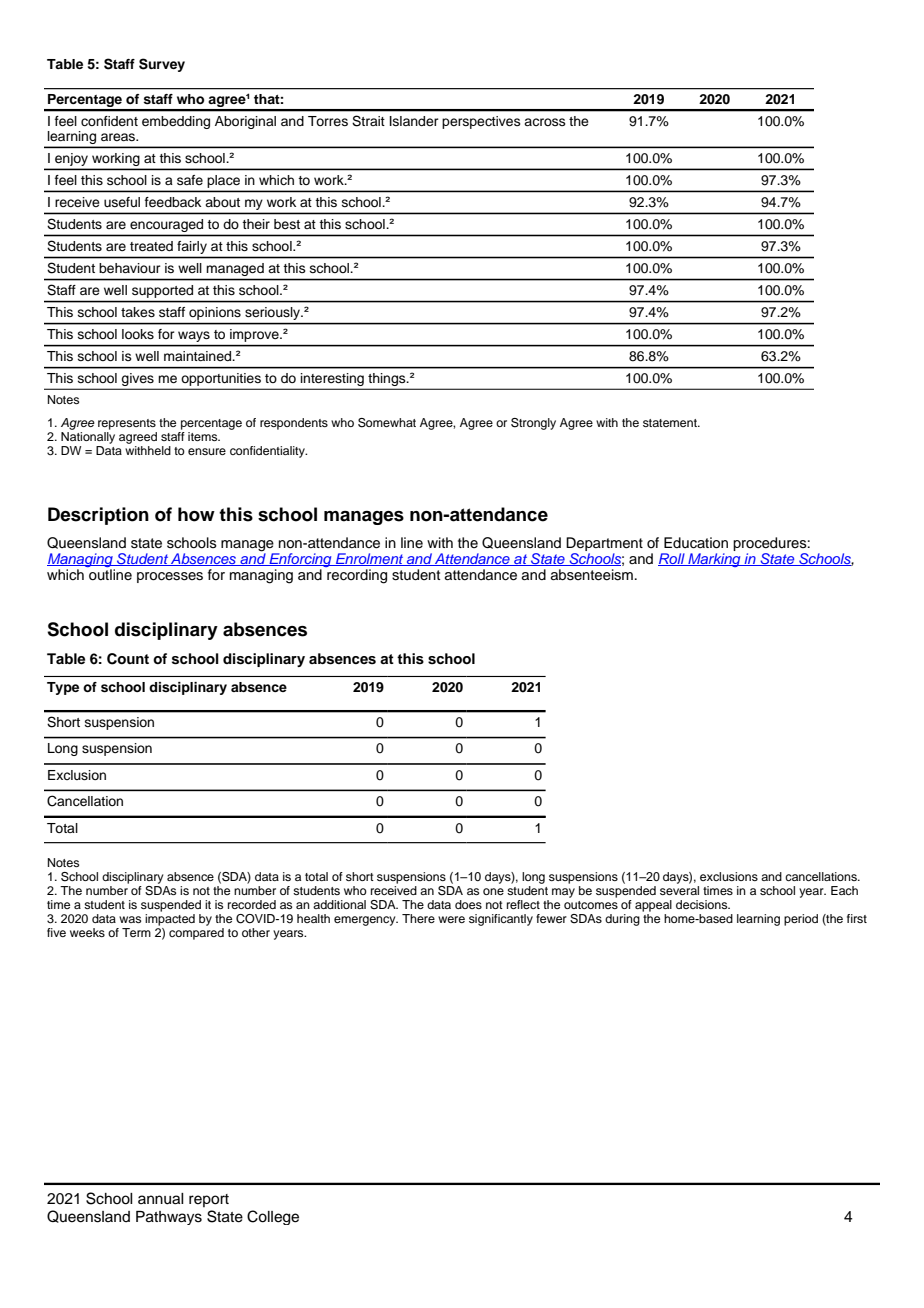  What do you see at coordinates (273, 1217) in the page?
I see `College` at bounding box center [273, 1217].
